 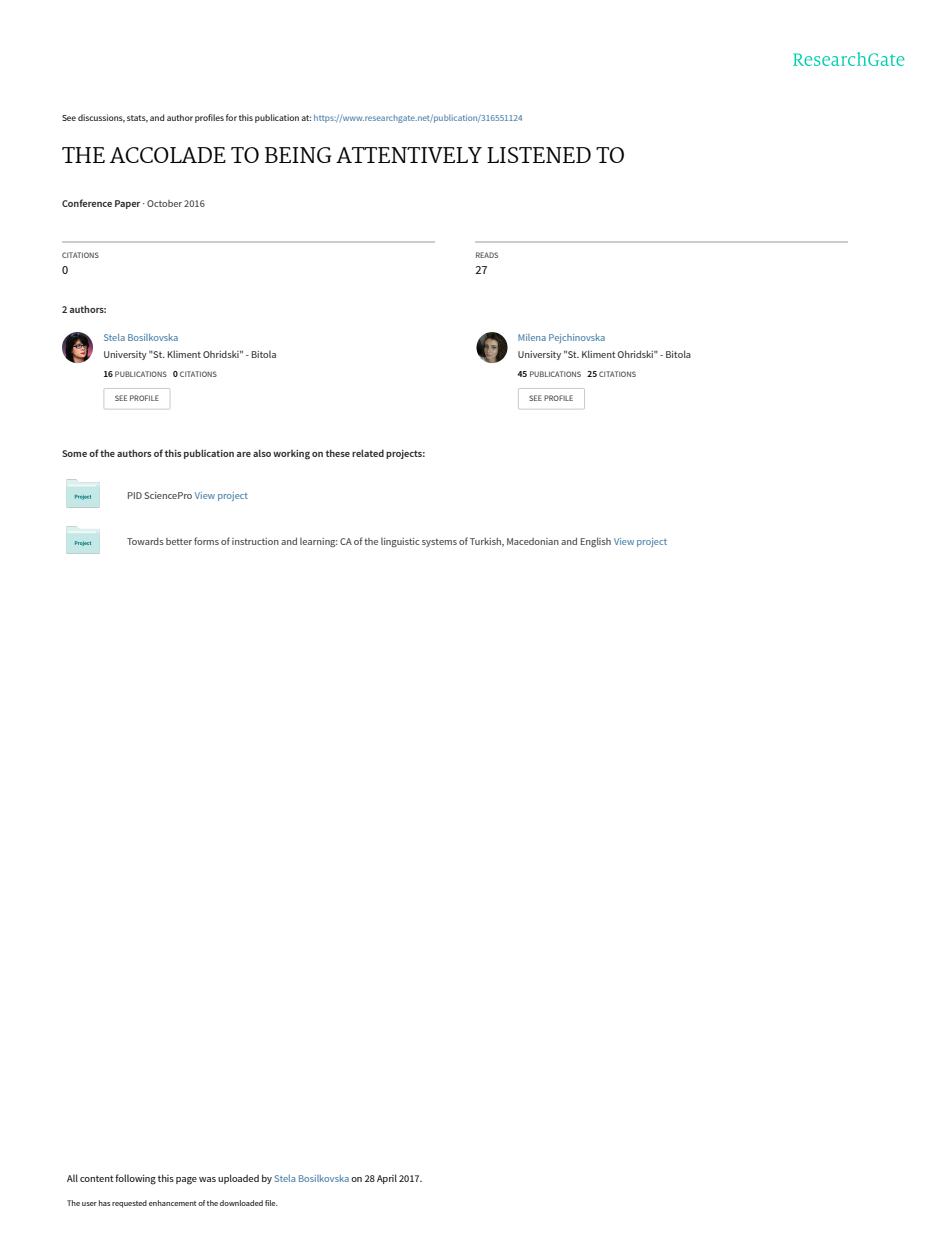 What do you see at coordinates (387, 1179) in the document?
I see `April` at bounding box center [387, 1179].
